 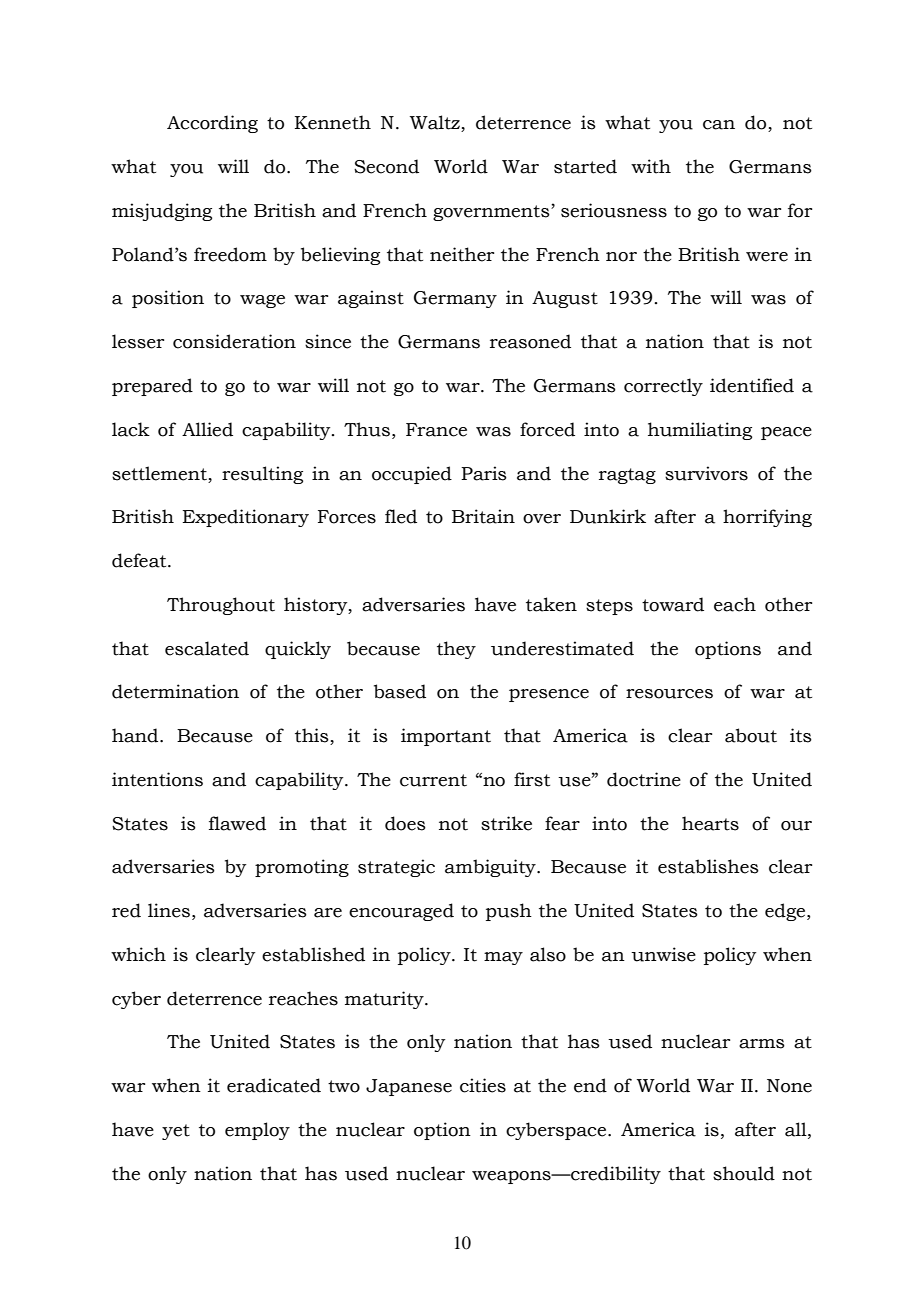 What do you see at coordinates (212, 124) in the screenshot?
I see `According` at bounding box center [212, 124].
